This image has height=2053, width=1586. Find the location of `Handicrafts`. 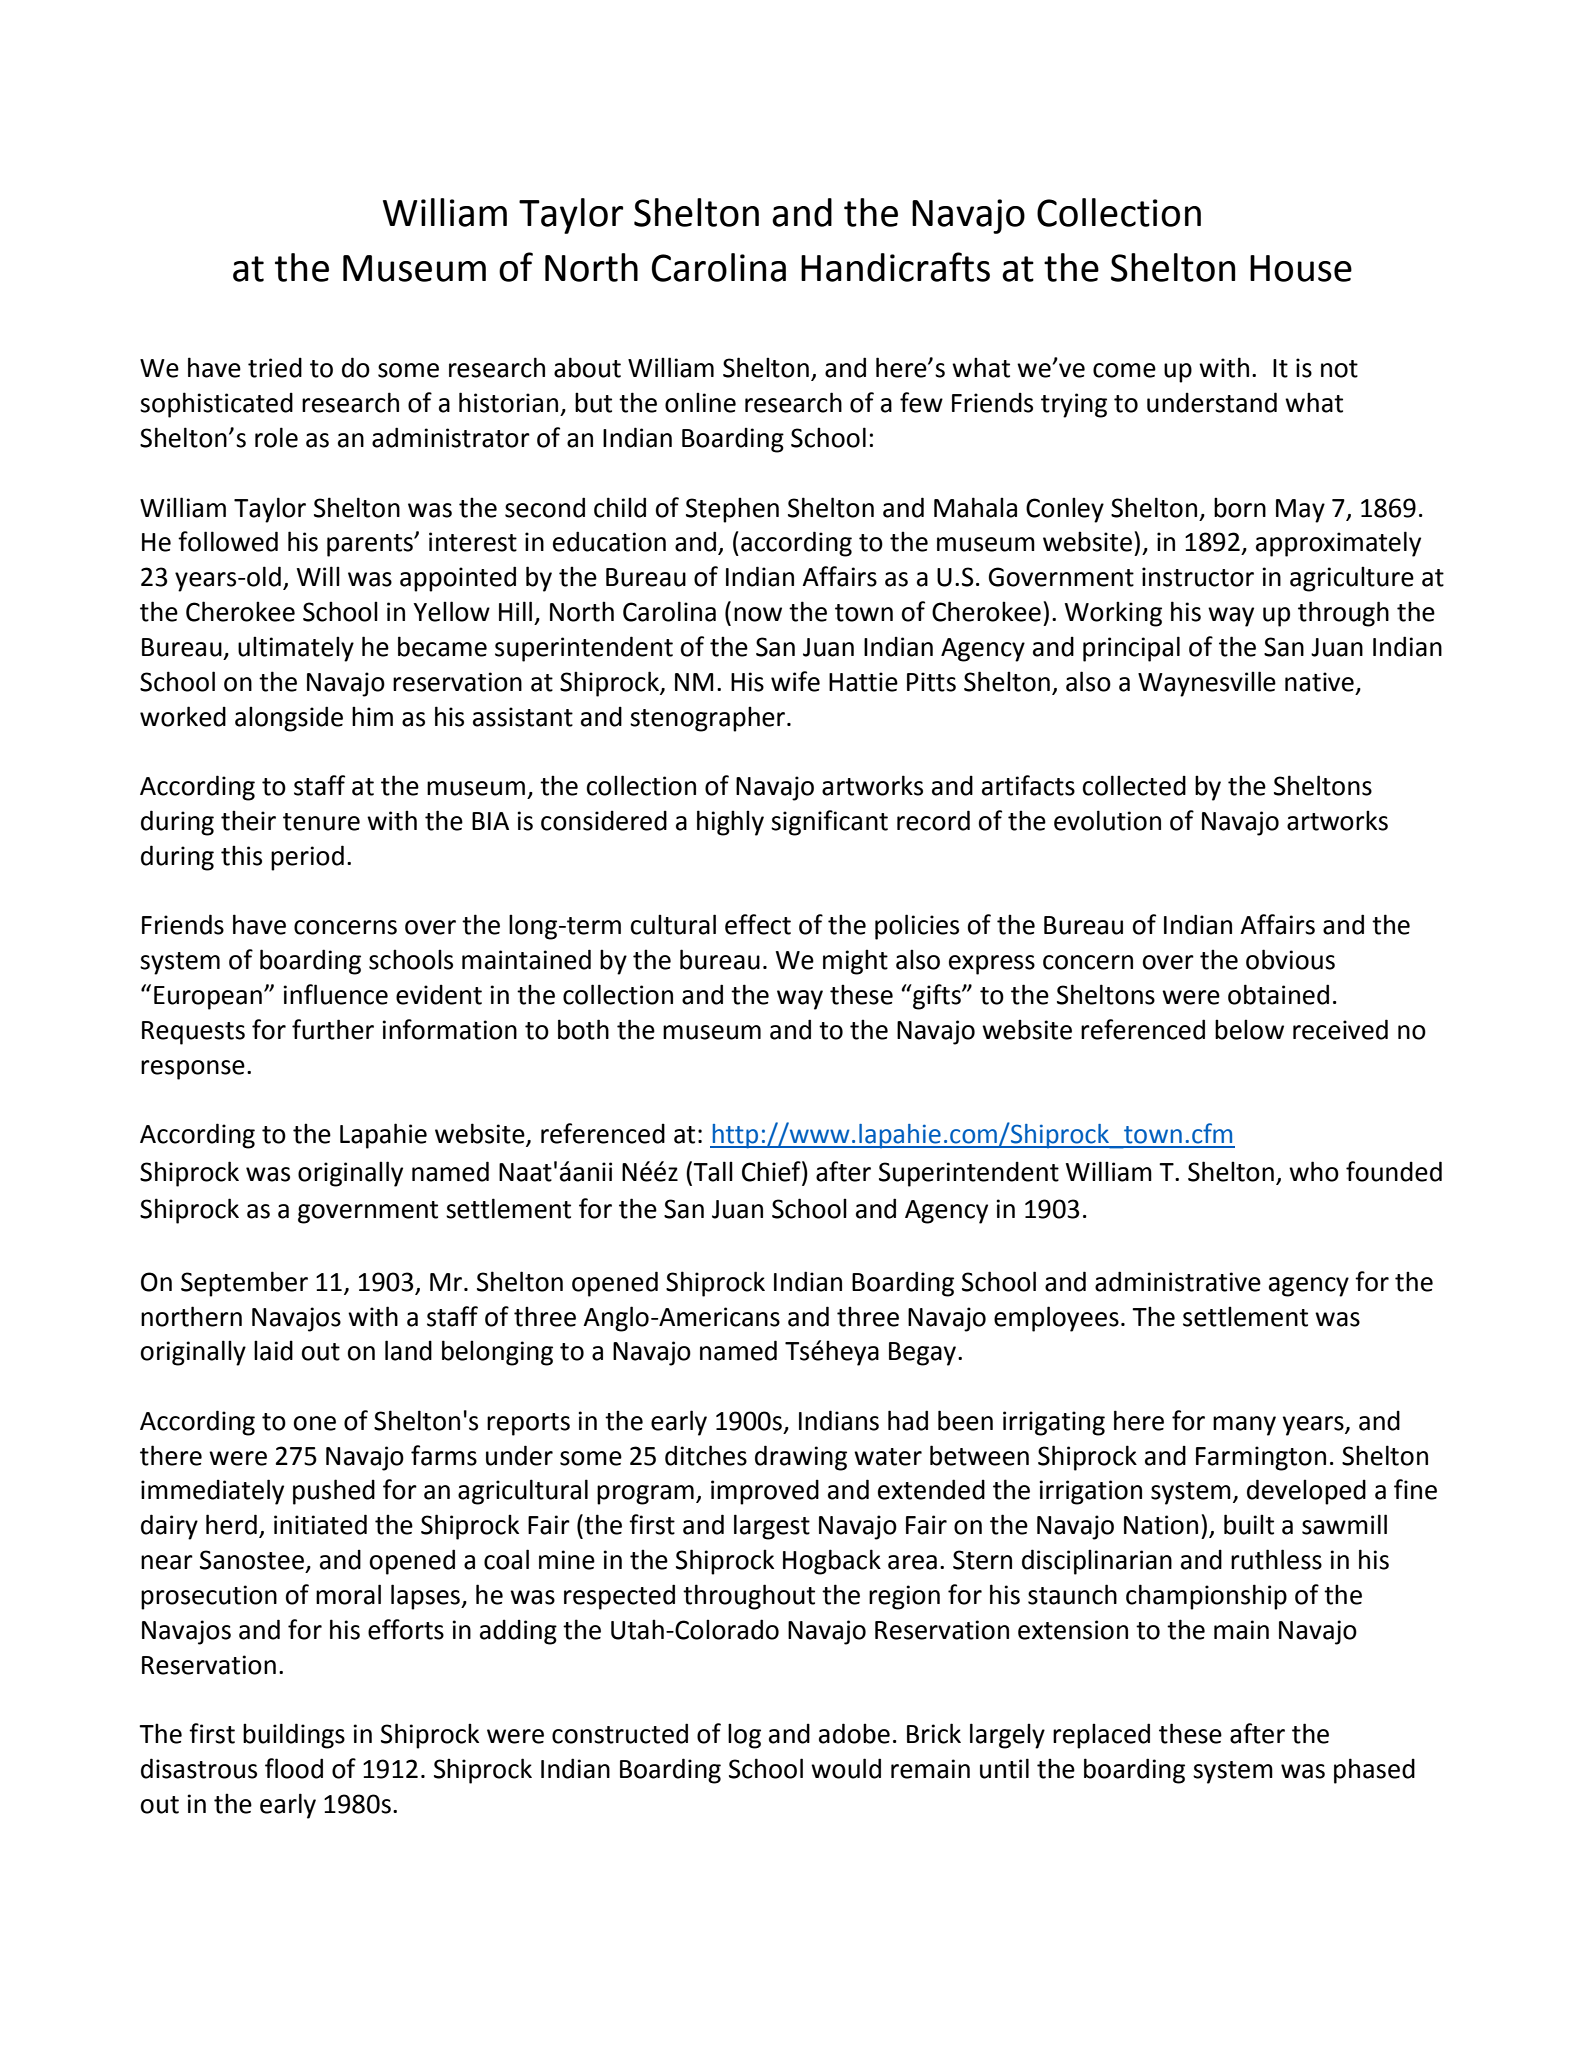

Handicrafts is located at coordinates (895, 267).
